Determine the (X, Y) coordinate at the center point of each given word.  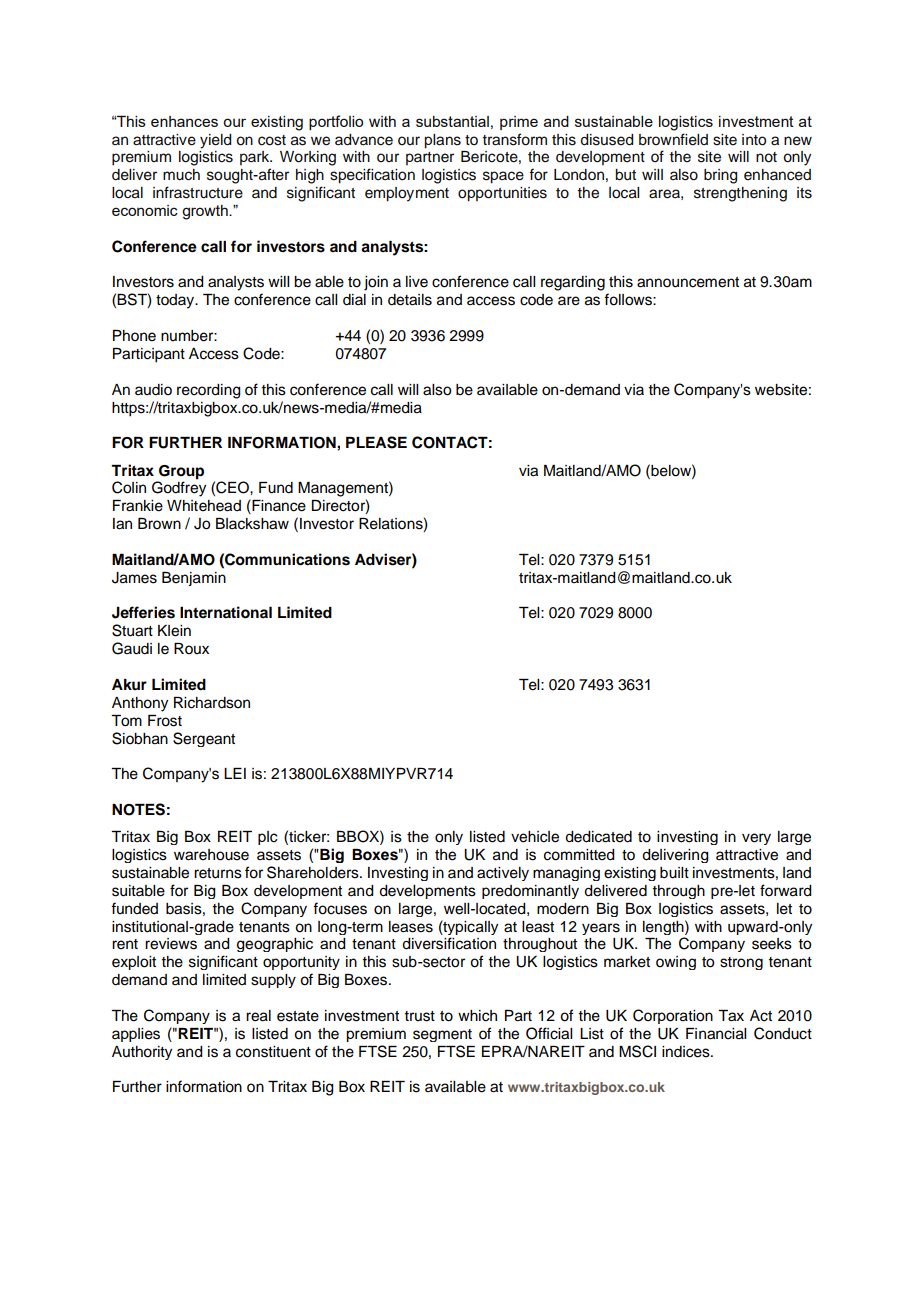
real (258, 1016)
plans (442, 141)
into (754, 140)
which (477, 1016)
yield (215, 141)
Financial (716, 1034)
